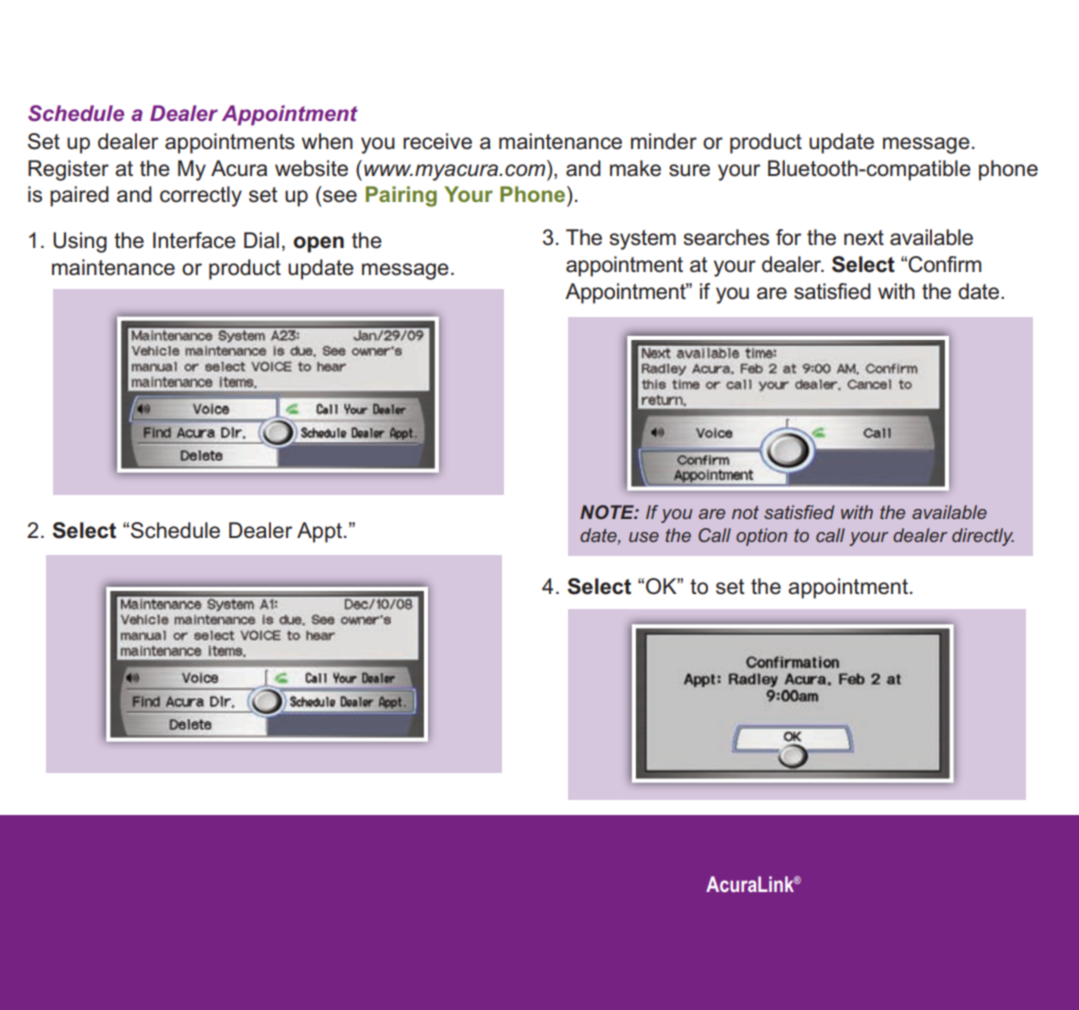 This document has width=1079, height=1010. Describe the element at coordinates (689, 170) in the document. I see `sure` at that location.
